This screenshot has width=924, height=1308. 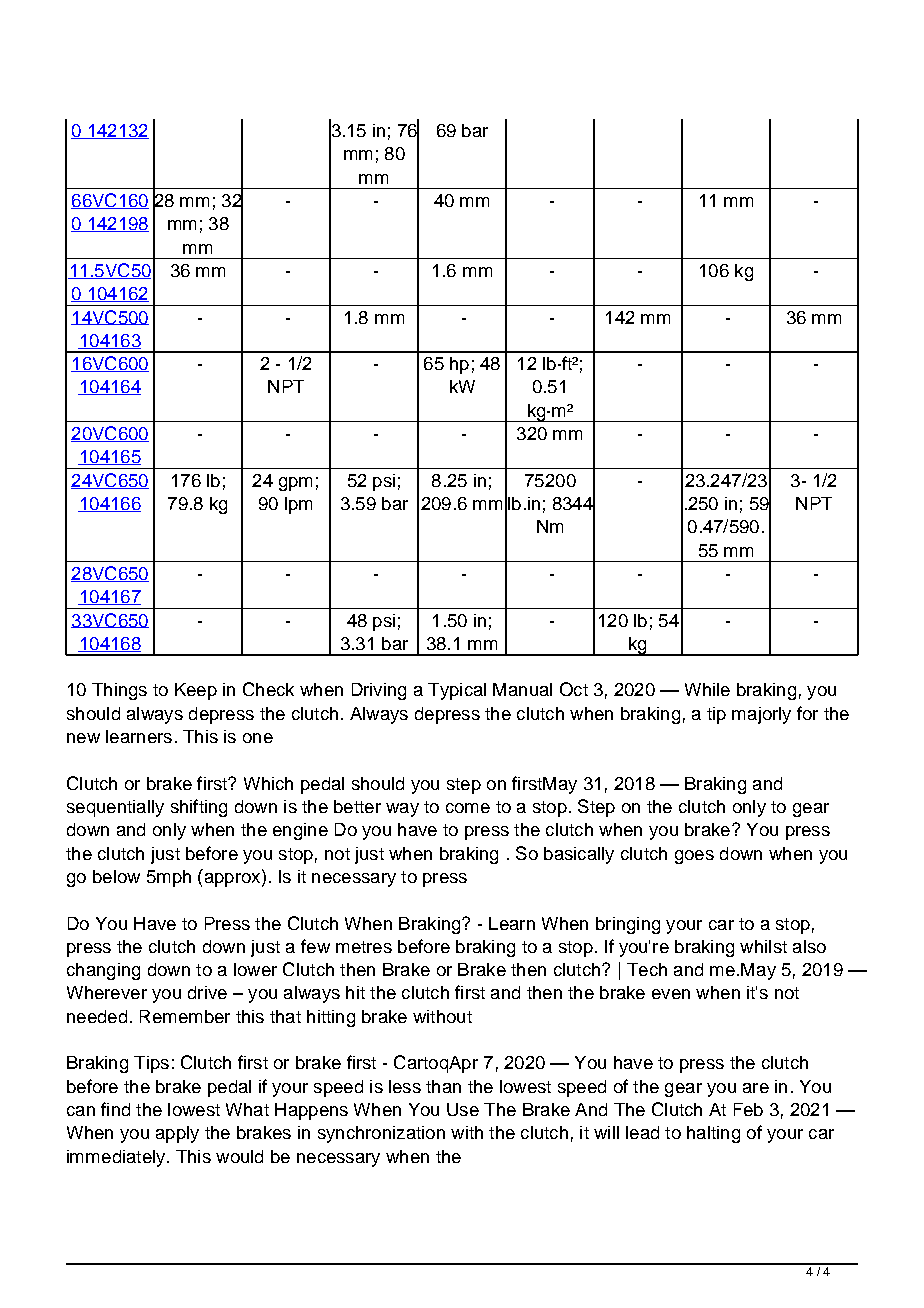 I want to click on Typical, so click(x=457, y=691).
